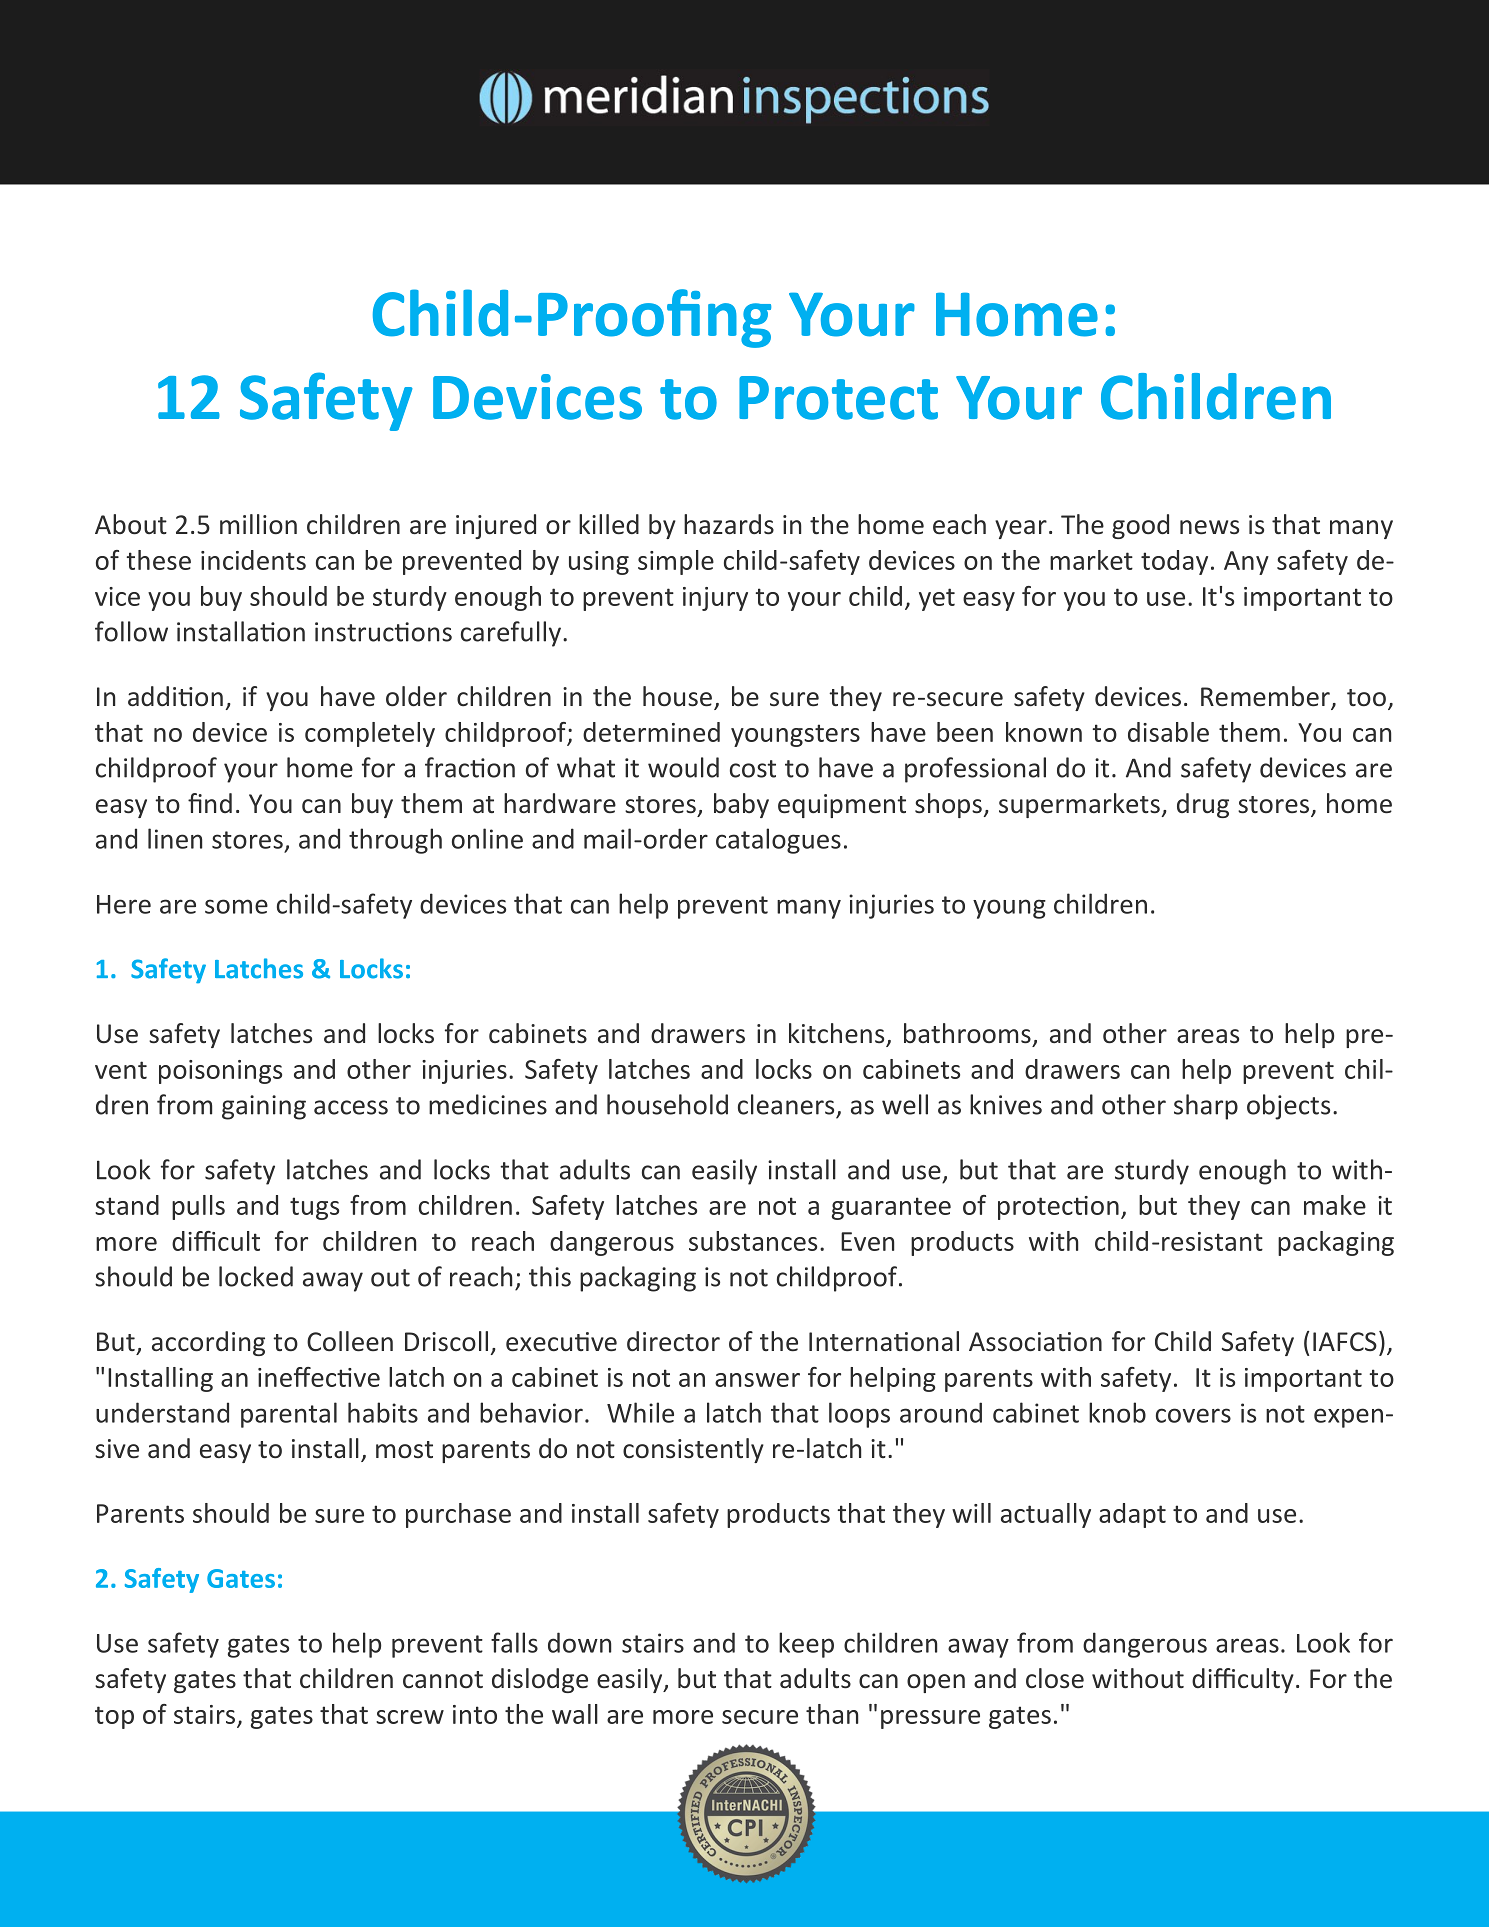  Describe the element at coordinates (786, 1104) in the screenshot. I see `cleaners` at that location.
